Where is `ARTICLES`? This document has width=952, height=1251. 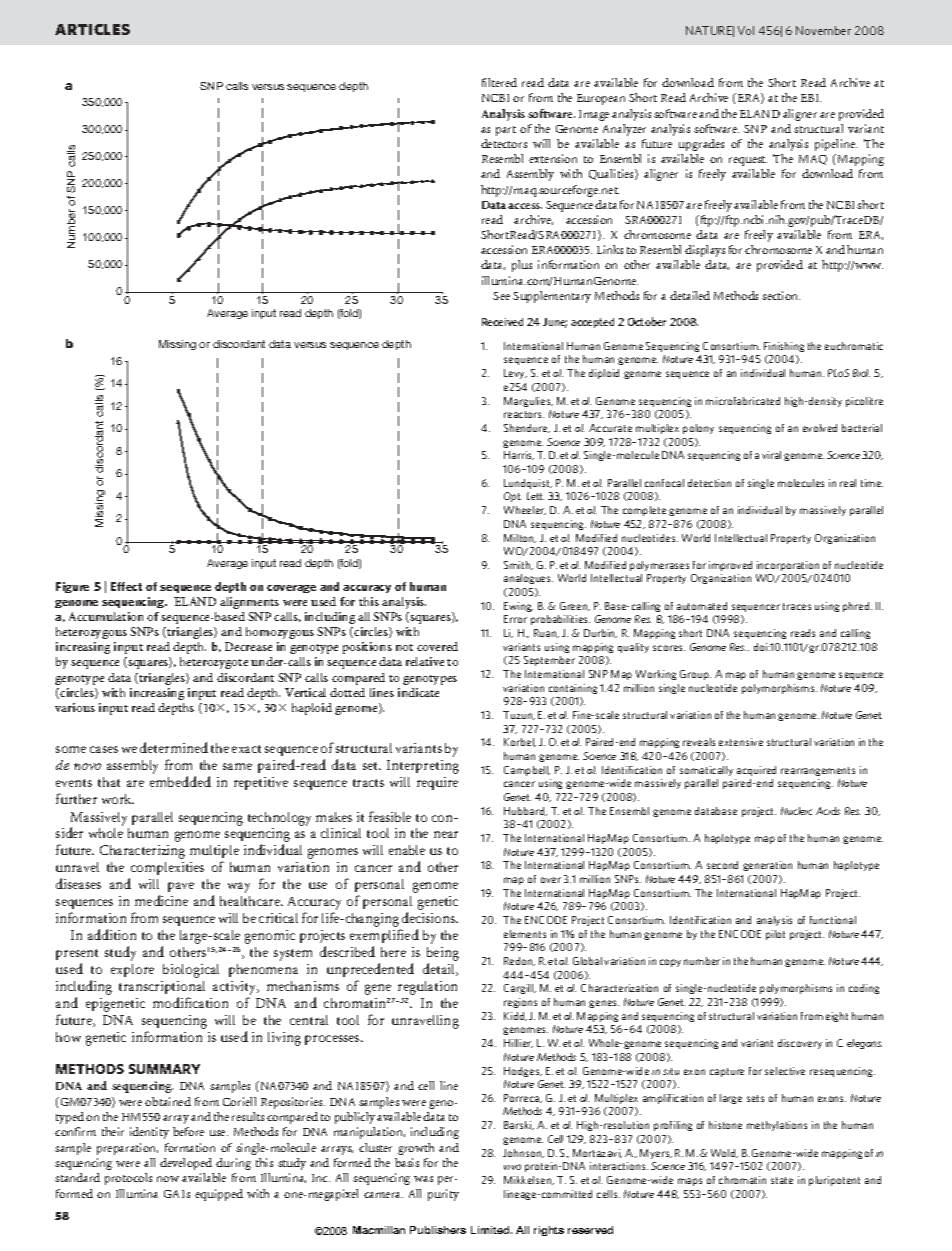
ARTICLES is located at coordinates (92, 29).
